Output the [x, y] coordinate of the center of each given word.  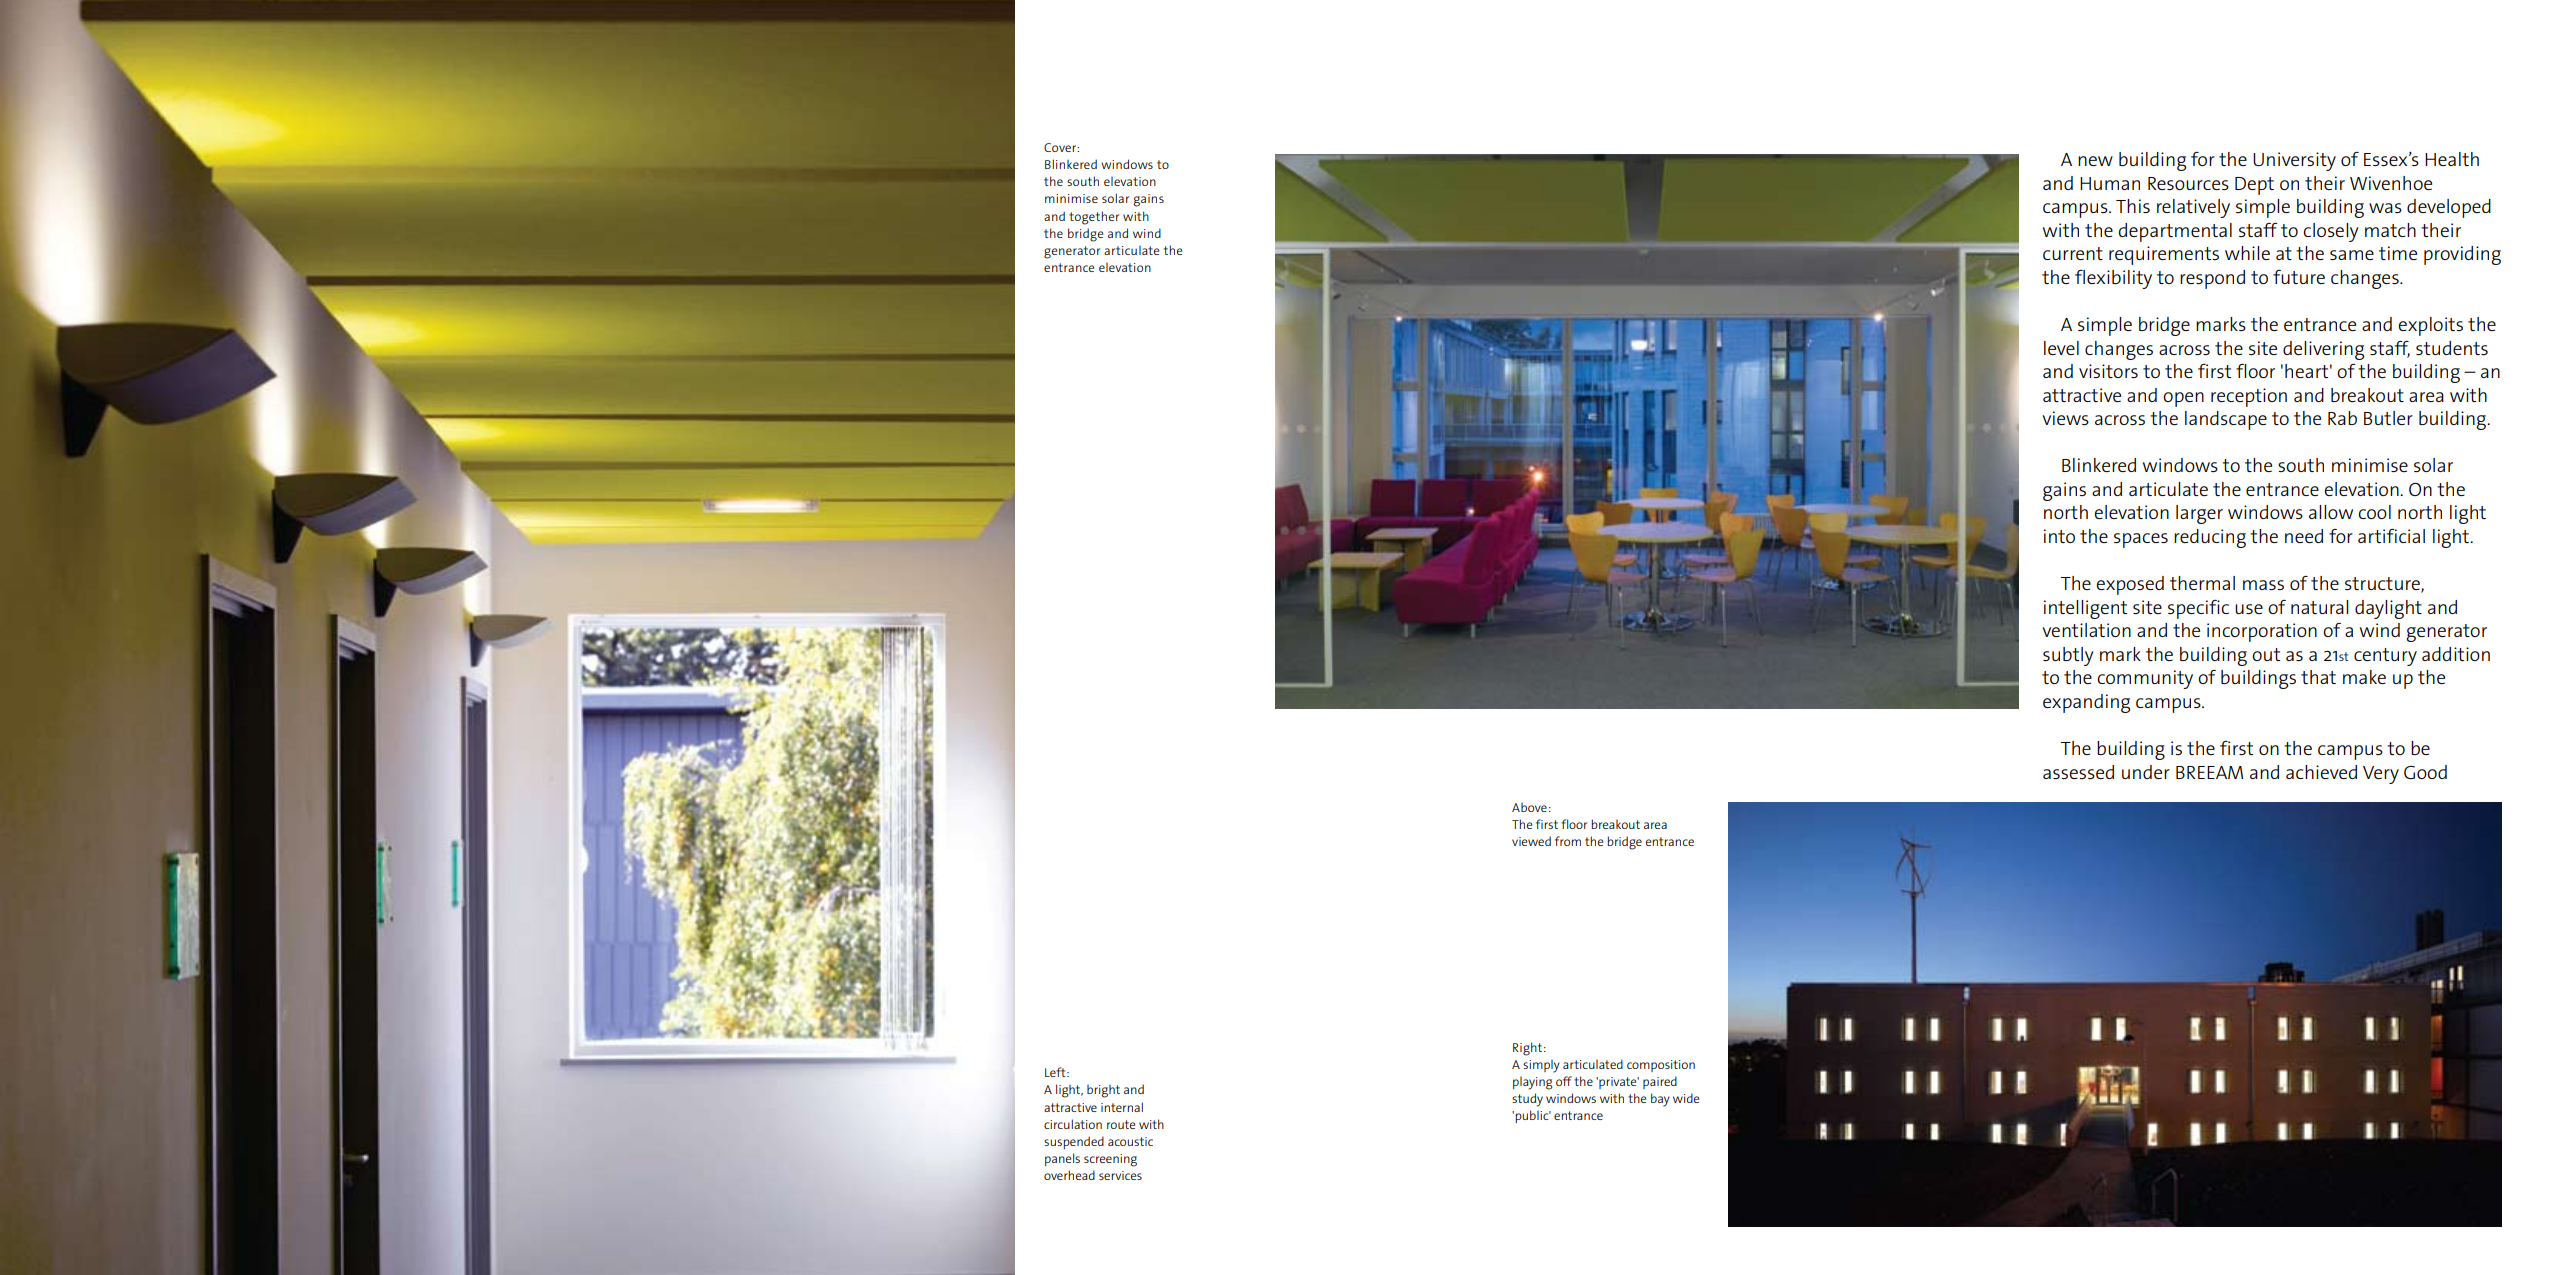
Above [1529, 807]
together [1094, 218]
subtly [2068, 656]
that [2318, 677]
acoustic [1130, 1141]
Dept [2254, 186]
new [2095, 161]
